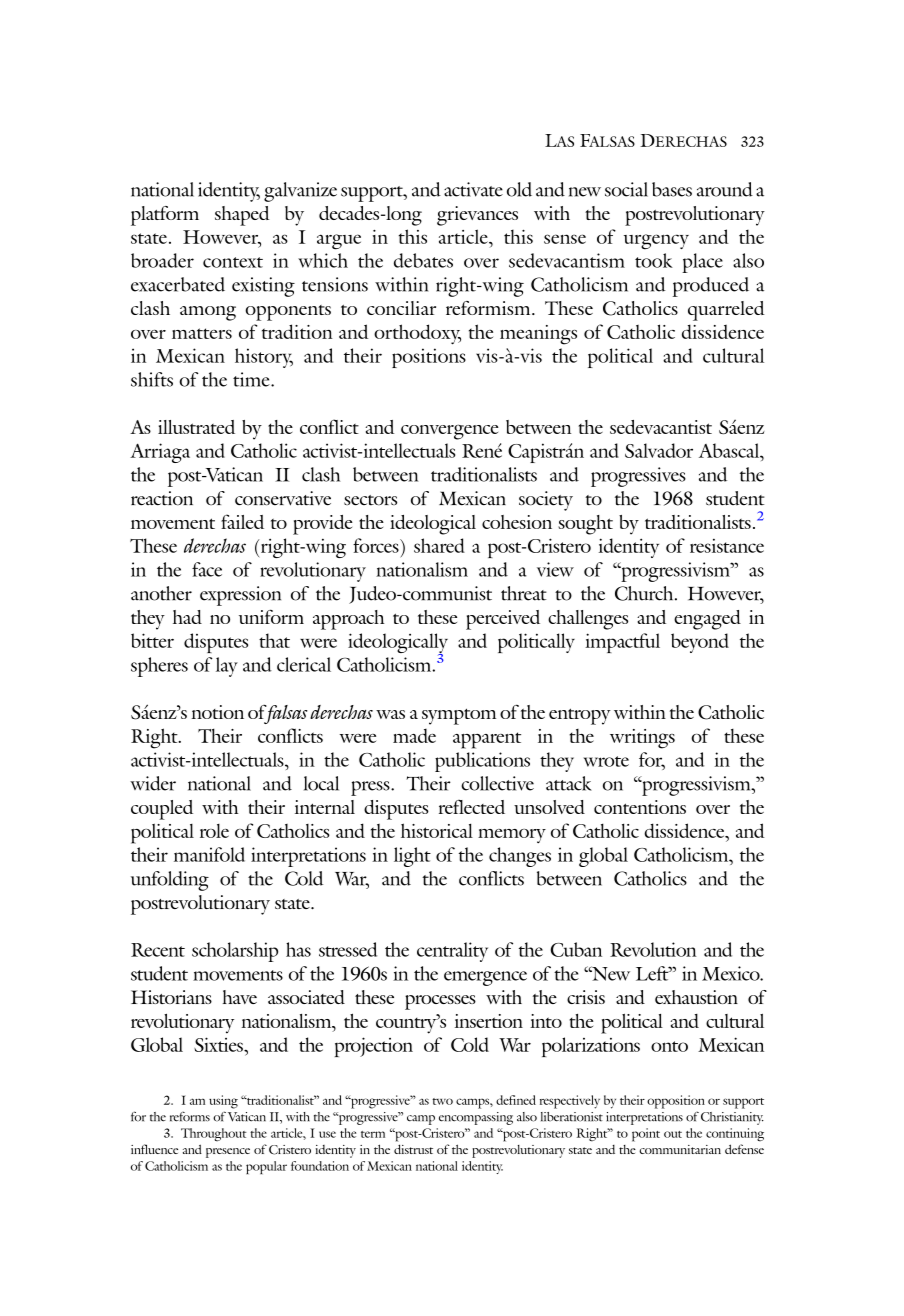  What do you see at coordinates (640, 807) in the page?
I see `contentions` at bounding box center [640, 807].
